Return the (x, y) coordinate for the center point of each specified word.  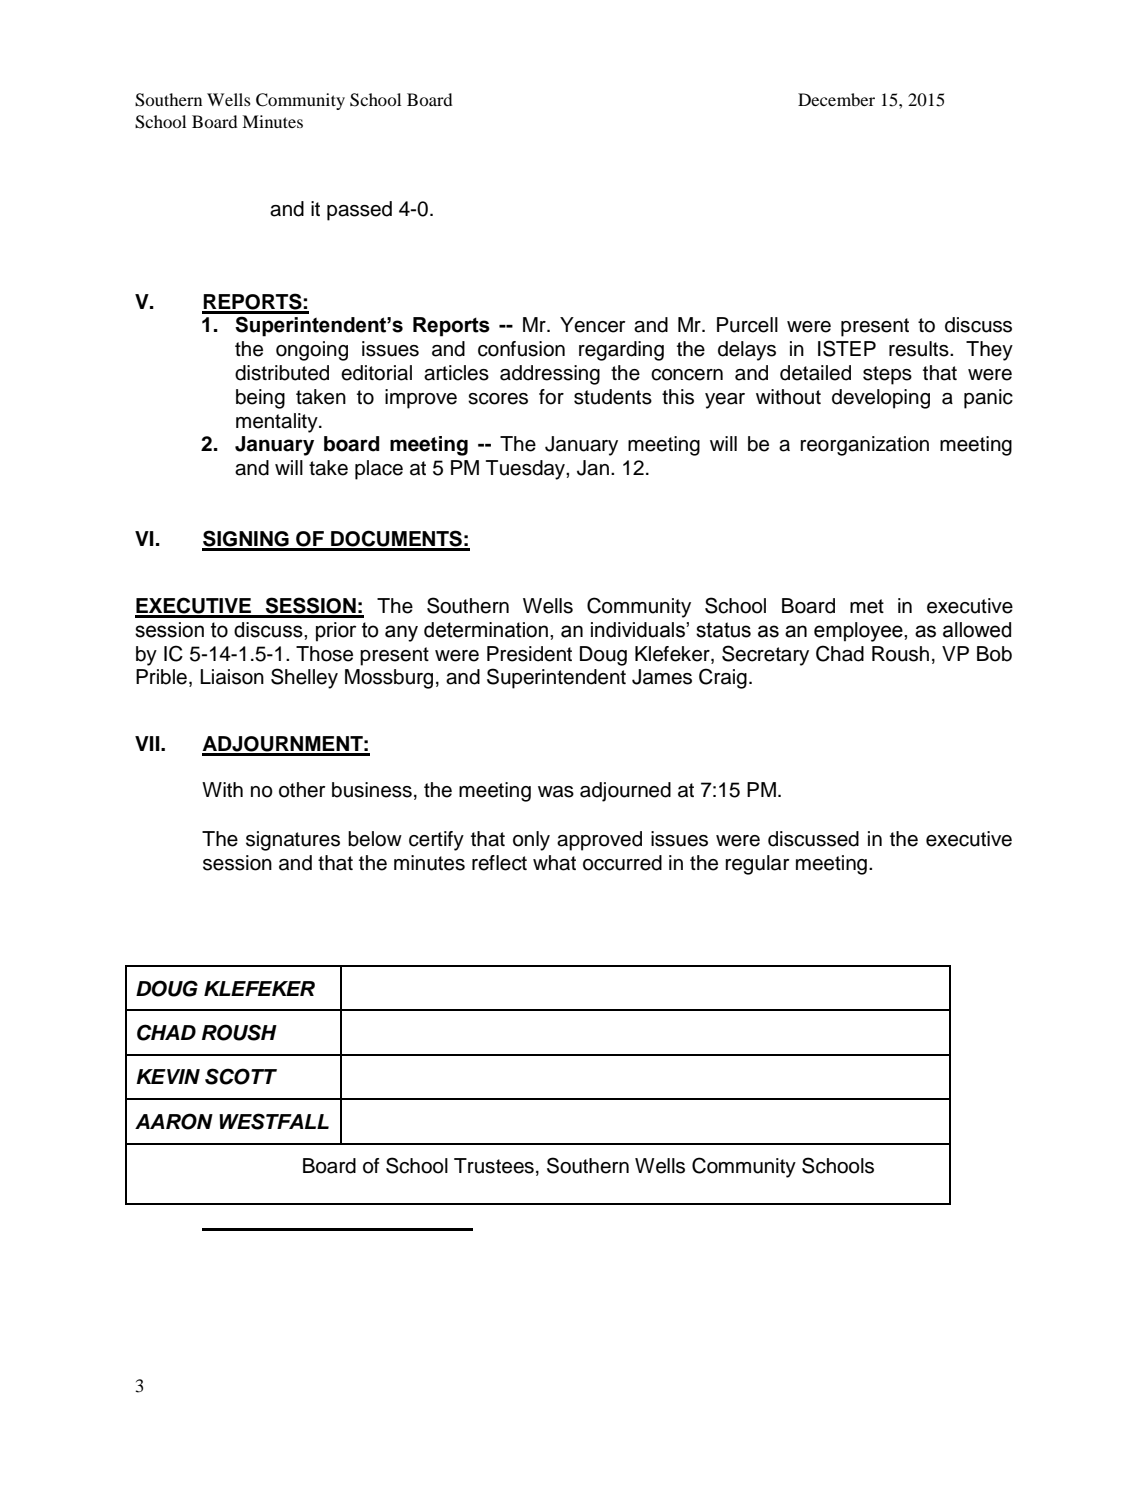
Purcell (747, 325)
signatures (293, 841)
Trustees (494, 1166)
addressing (550, 375)
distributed (282, 373)
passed (359, 211)
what (554, 863)
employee (859, 632)
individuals (639, 630)
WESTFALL (274, 1121)
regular (757, 865)
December (836, 99)
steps (887, 375)
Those (324, 654)
